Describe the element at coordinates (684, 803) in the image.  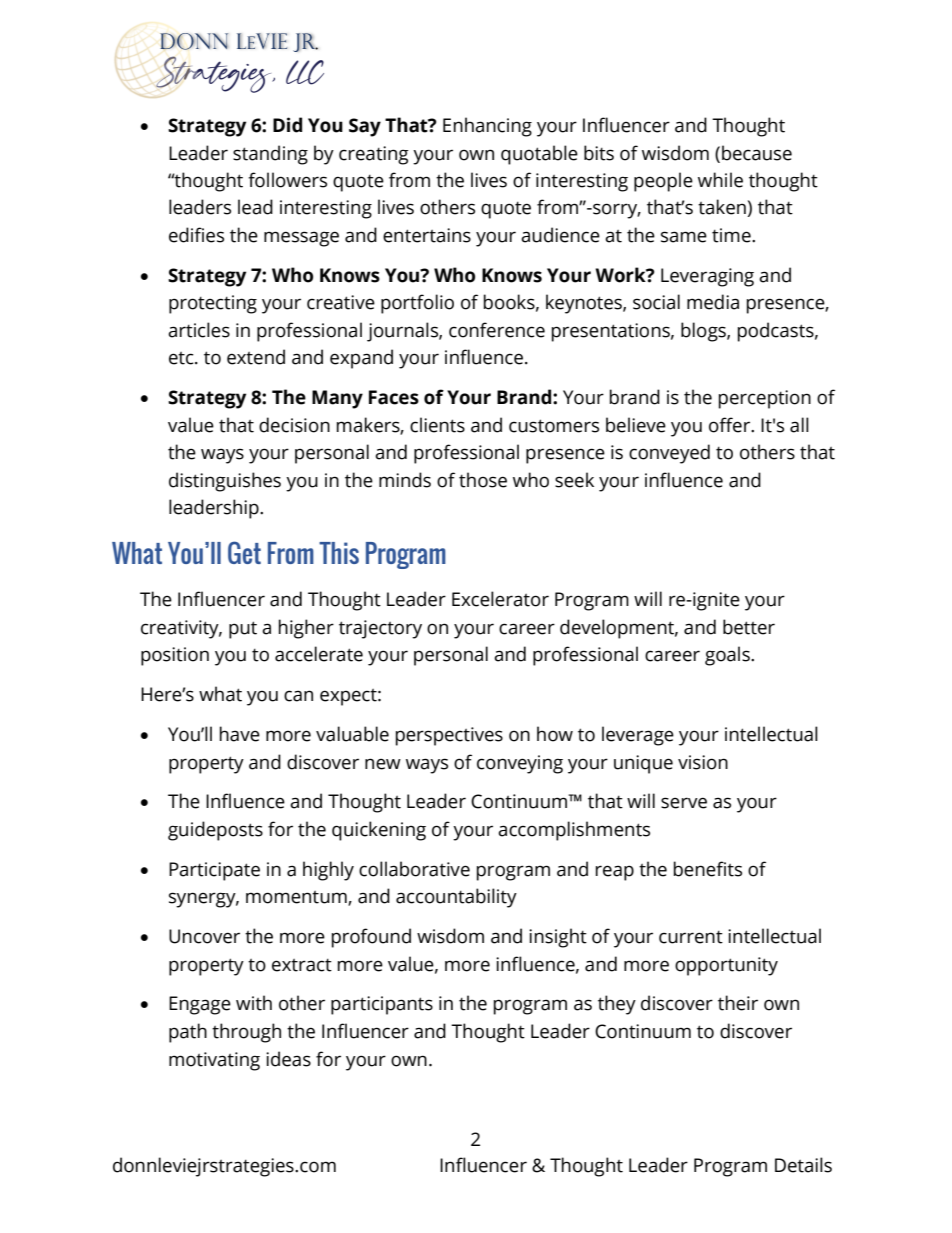
I see `serve` at that location.
